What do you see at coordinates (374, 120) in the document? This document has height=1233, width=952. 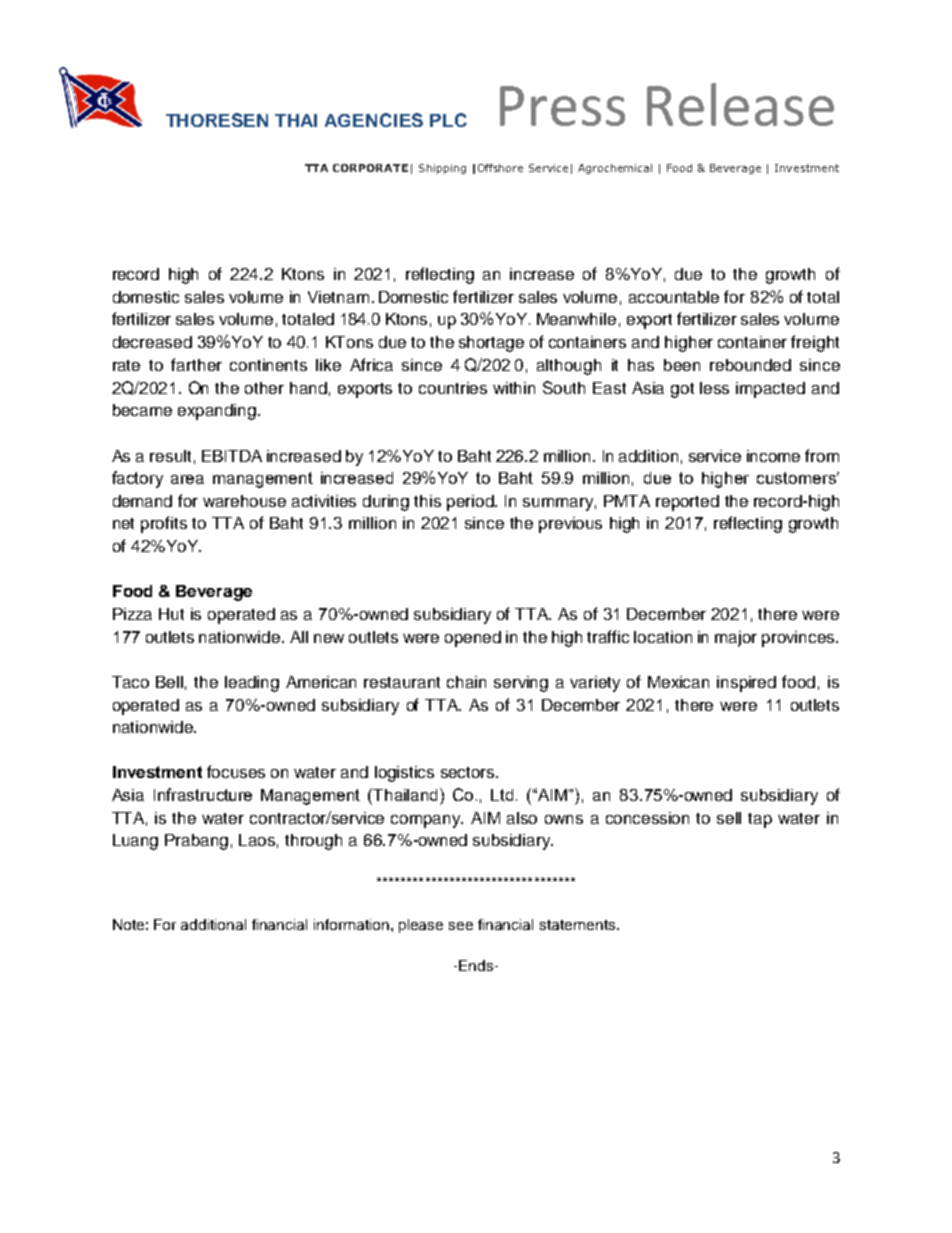 I see `AGENCIES` at bounding box center [374, 120].
